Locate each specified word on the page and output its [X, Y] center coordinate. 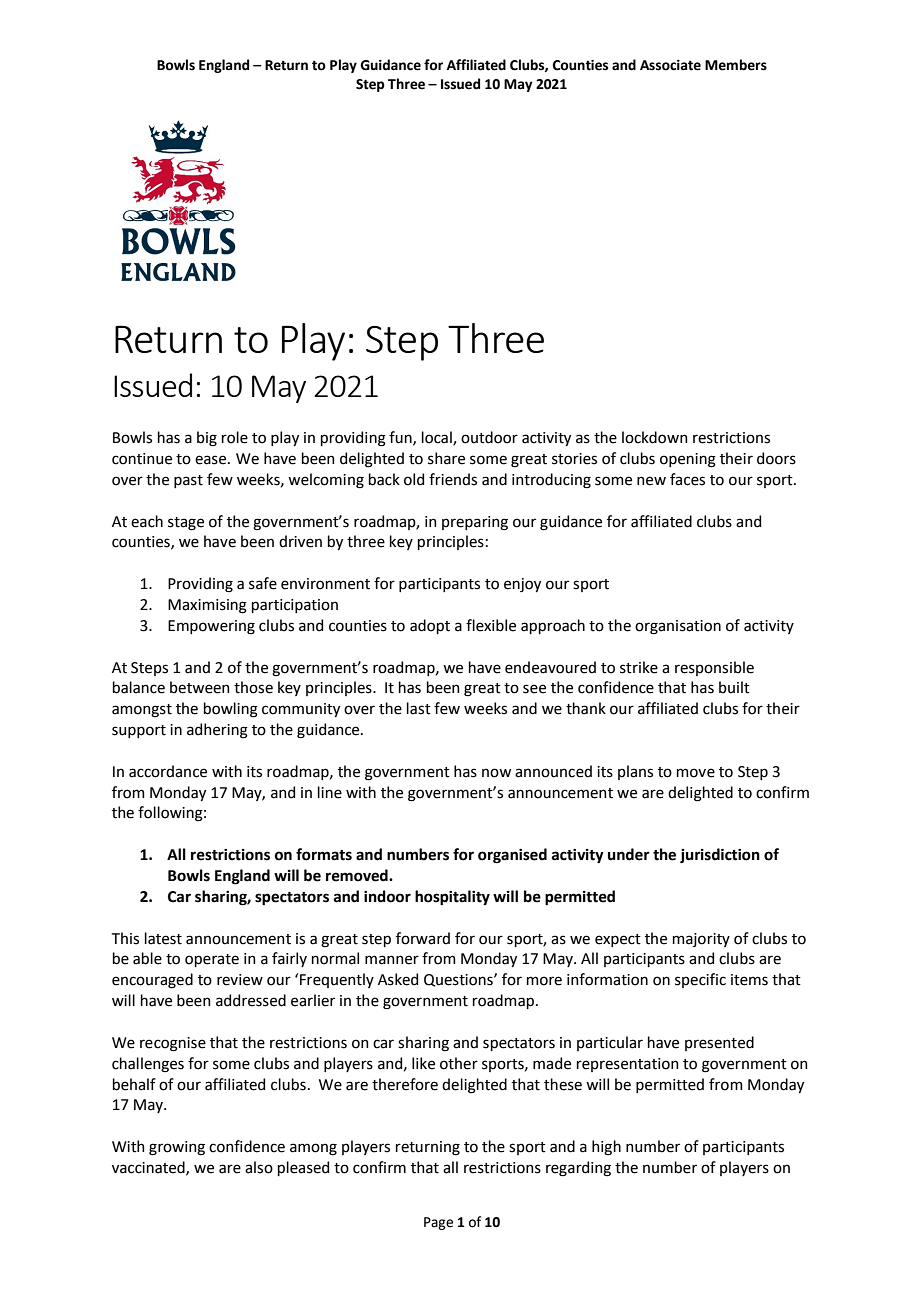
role [235, 437]
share [446, 458]
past [188, 481]
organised [512, 856]
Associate [670, 65]
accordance [168, 771]
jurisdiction [720, 856]
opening [688, 460]
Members [736, 65]
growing [177, 1148]
